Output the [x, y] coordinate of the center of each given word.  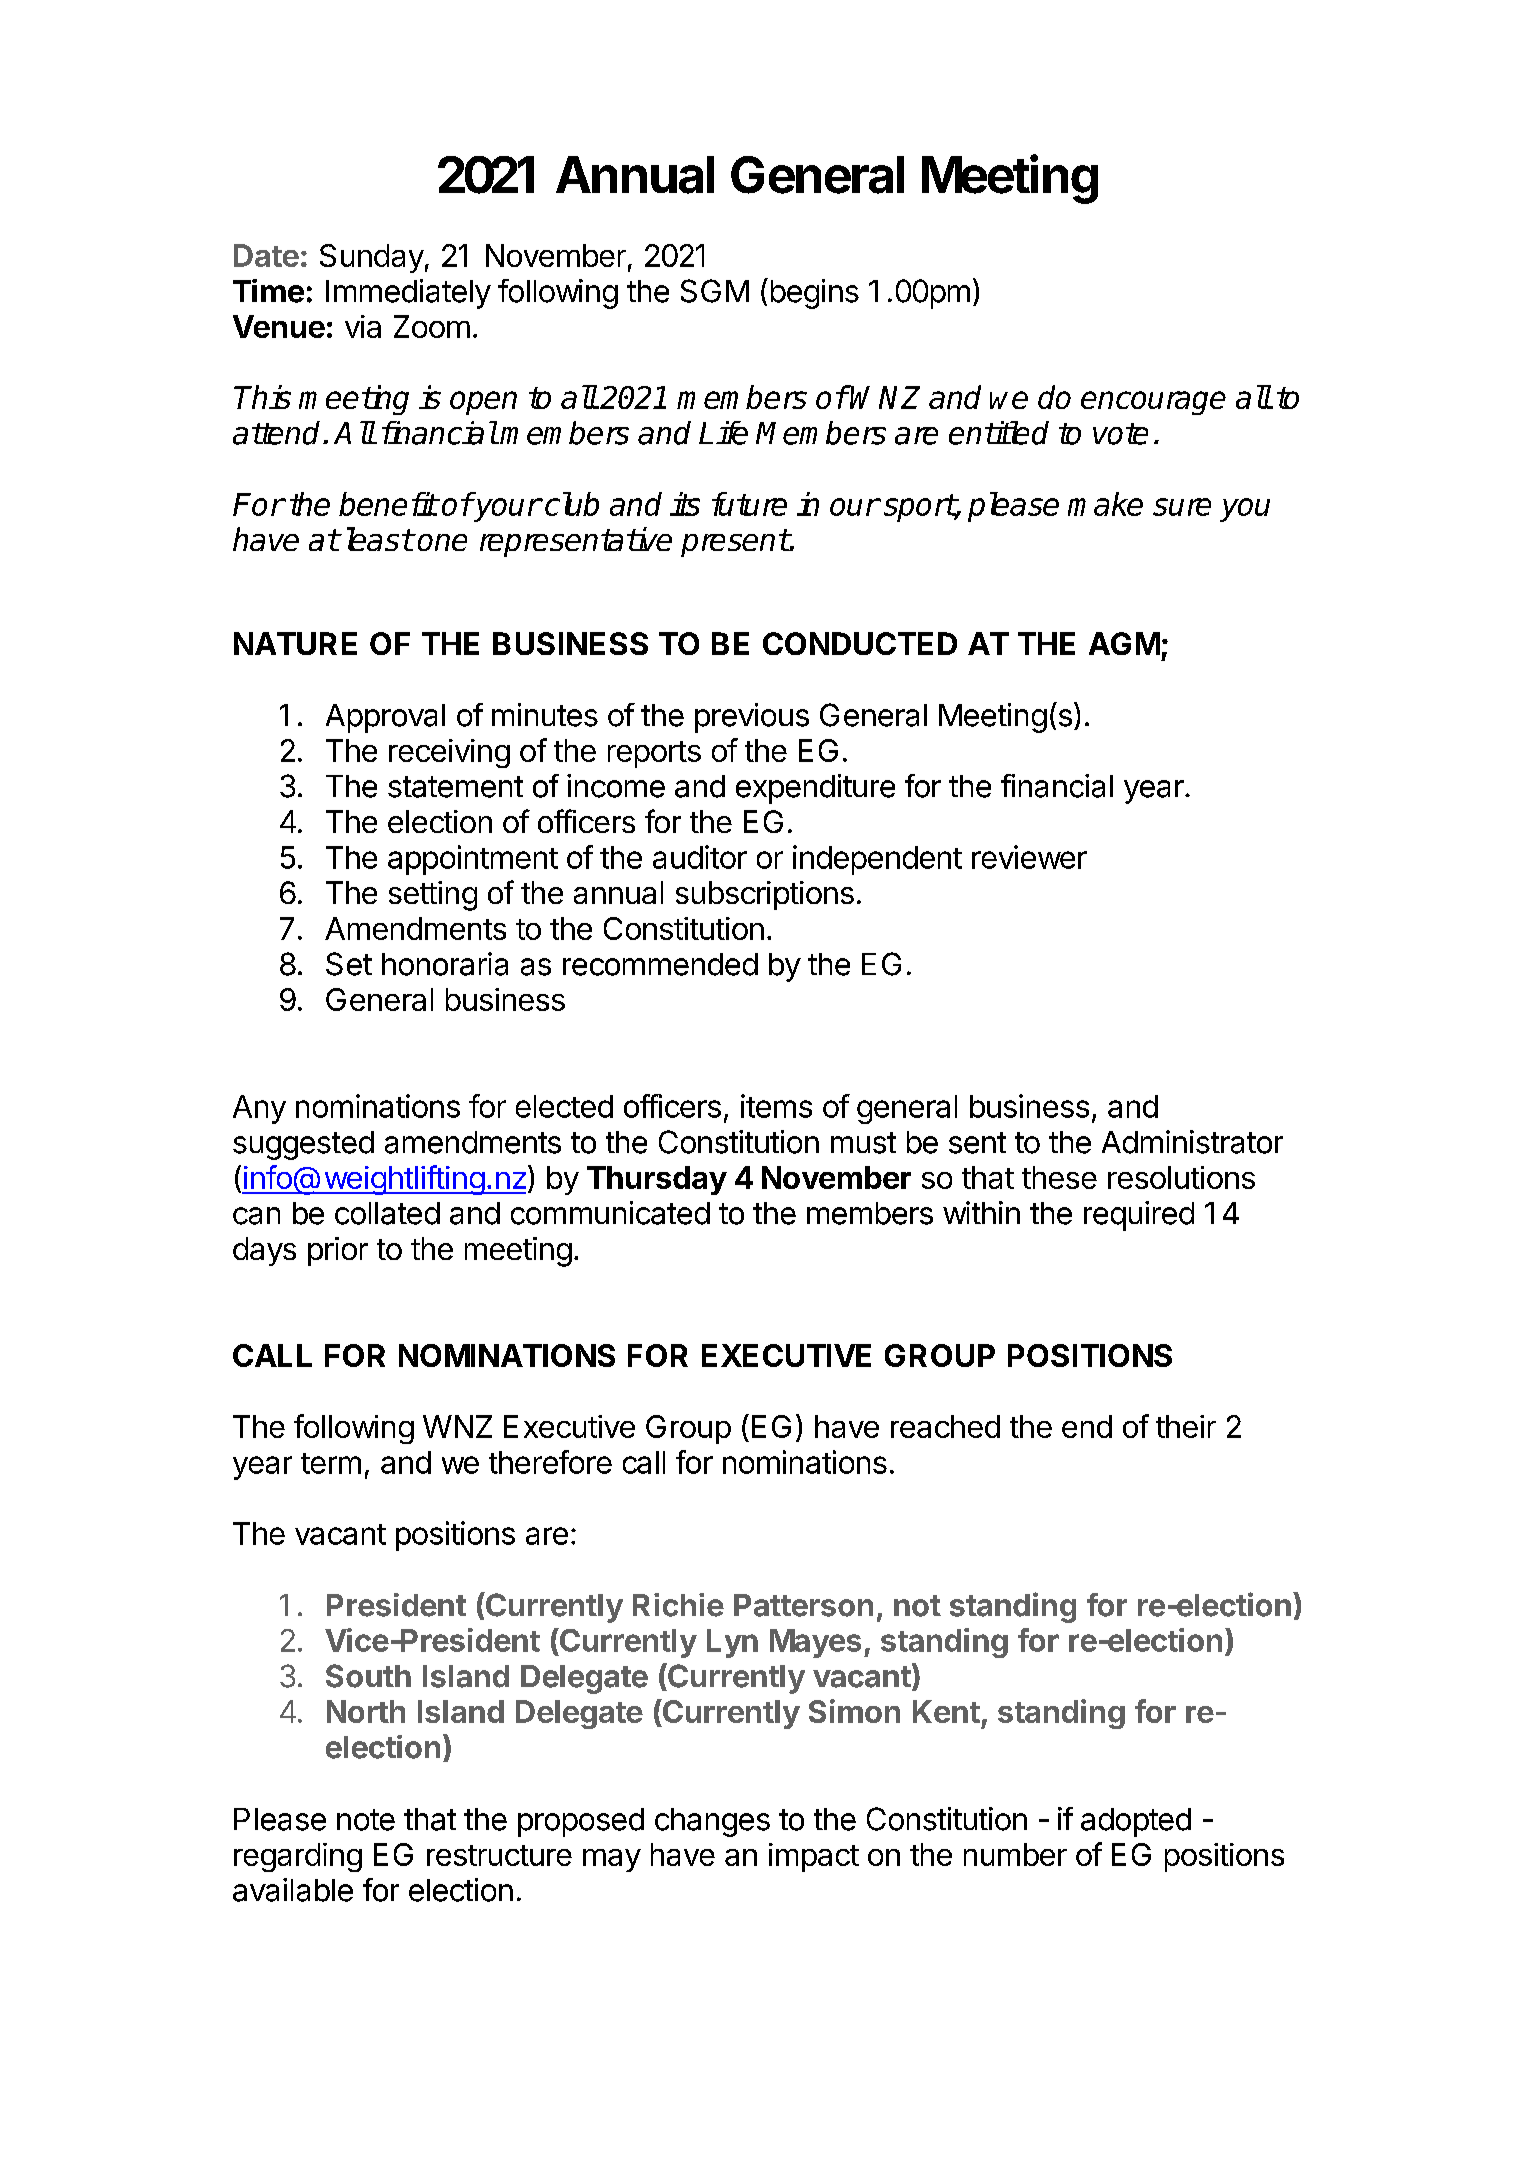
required [1139, 1216]
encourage [1153, 403]
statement [455, 787]
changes [712, 1822]
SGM [715, 291]
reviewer [1029, 857]
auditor [700, 857]
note [366, 1820]
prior [338, 1251]
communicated [610, 1213]
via [363, 326]
